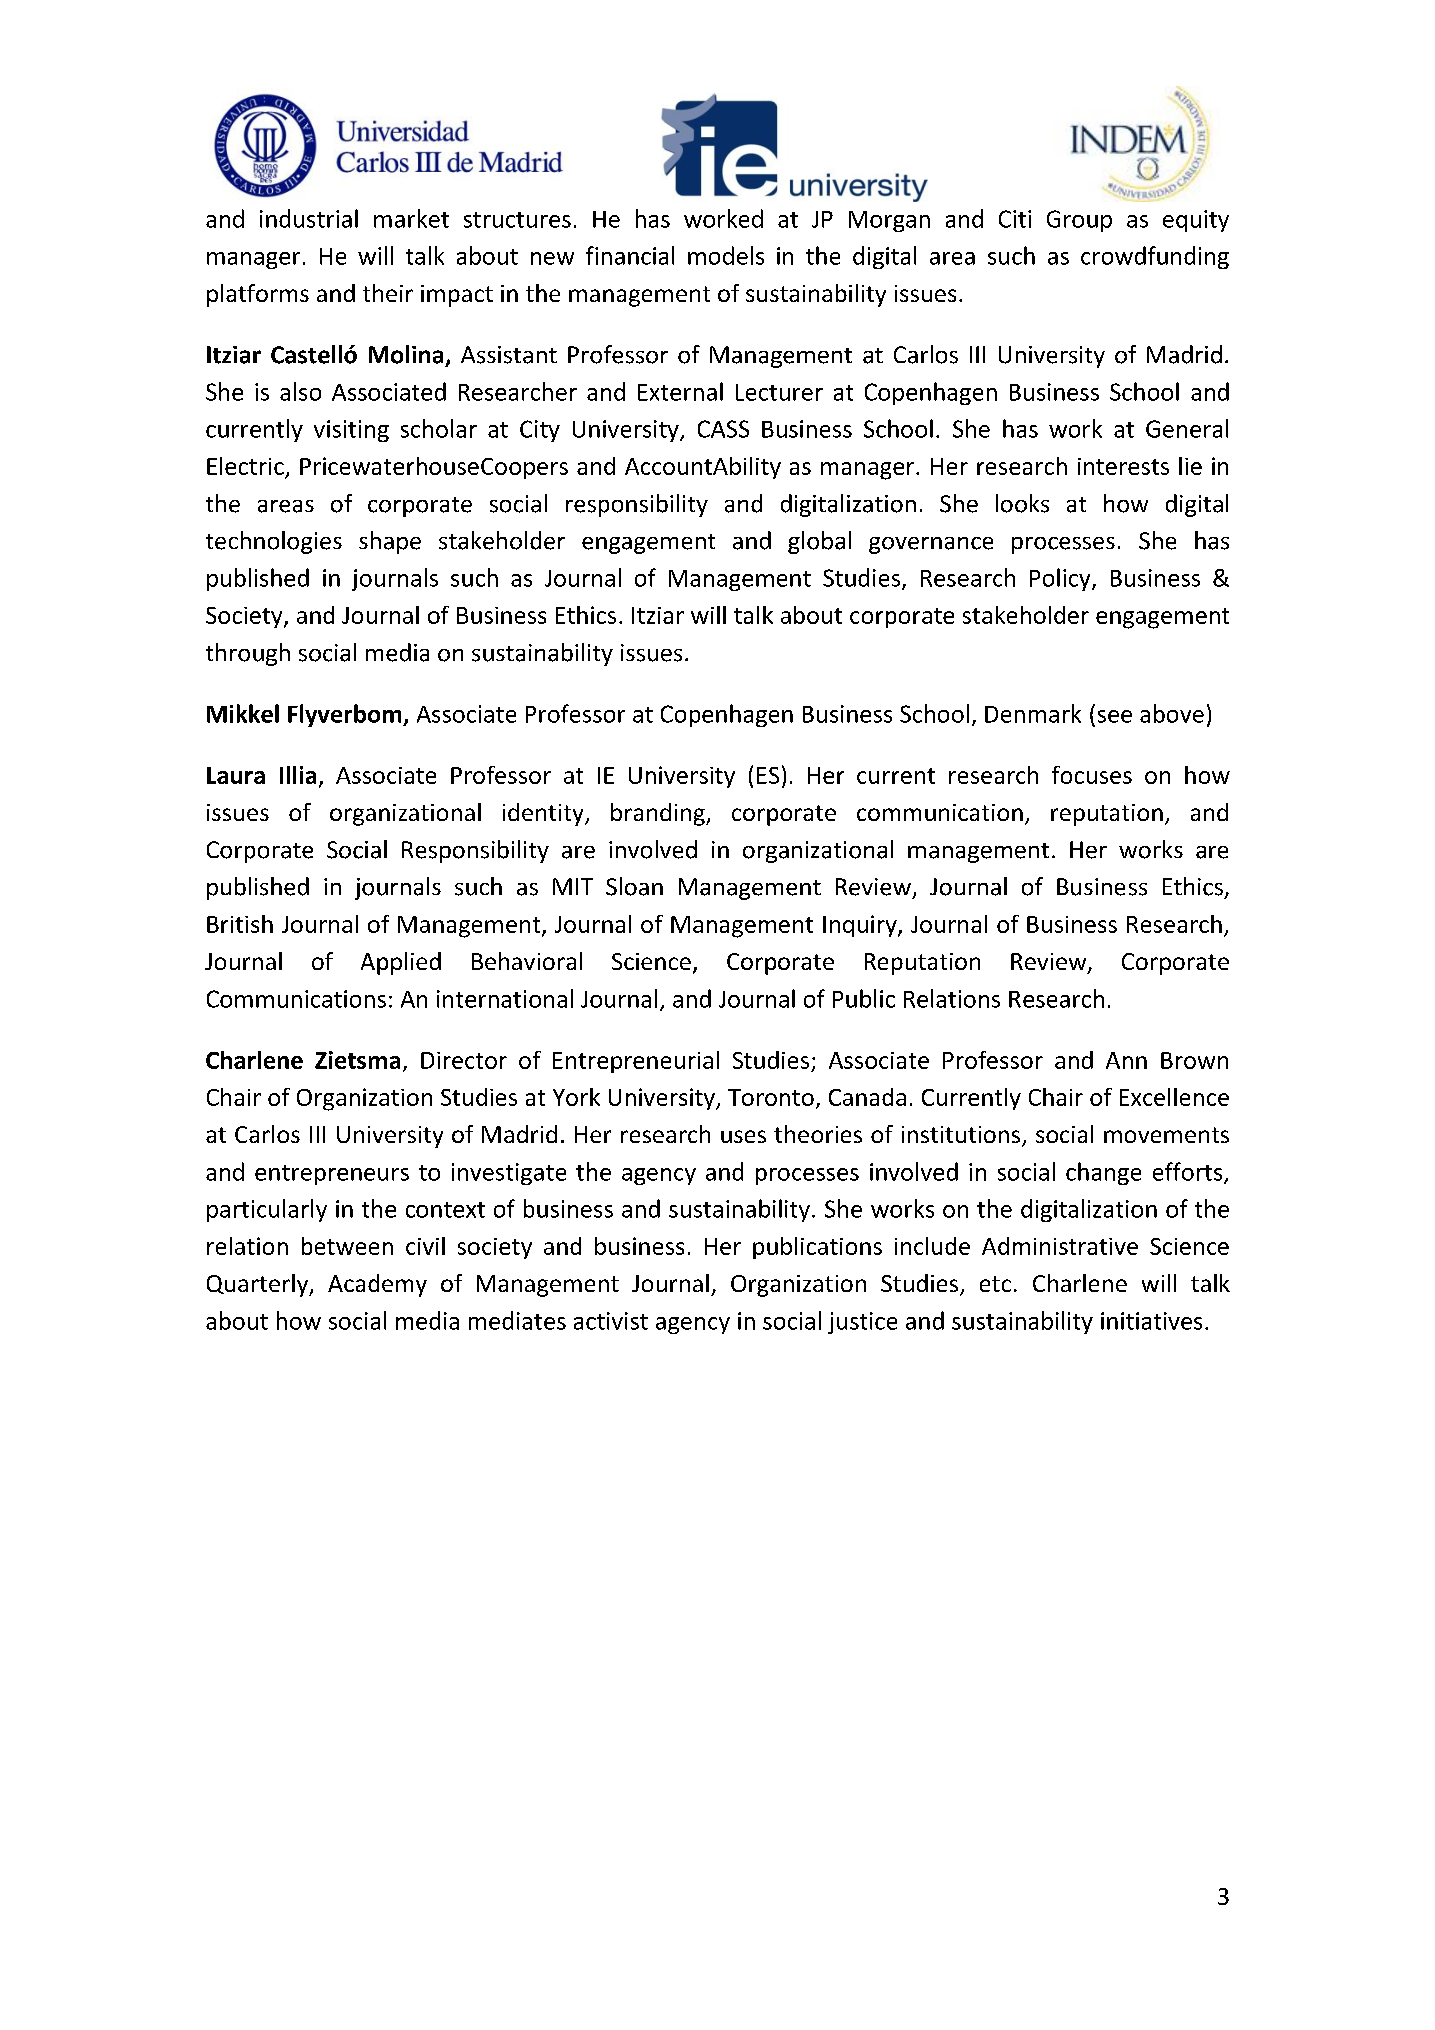  I want to click on models, so click(726, 255).
